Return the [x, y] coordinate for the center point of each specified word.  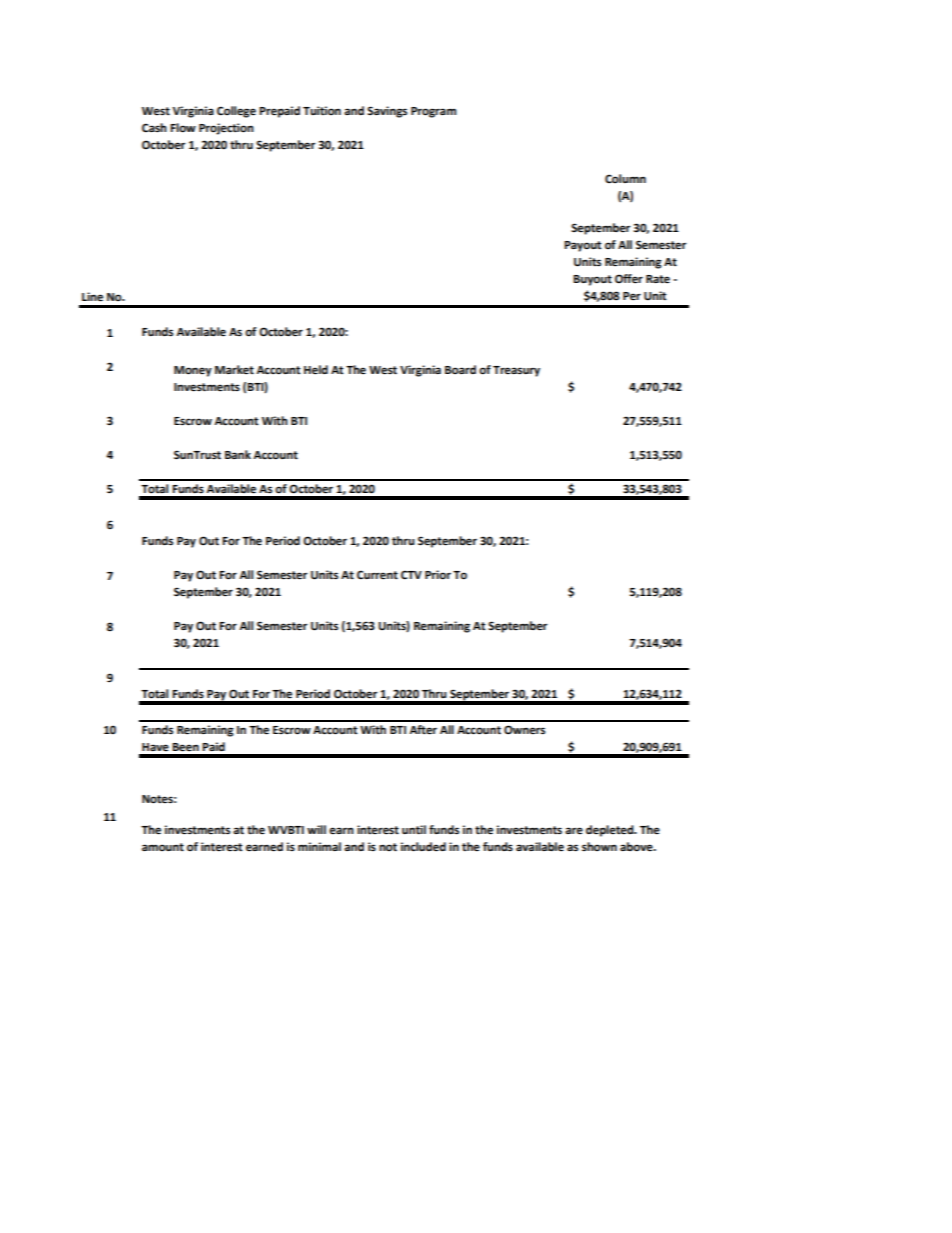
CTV [411, 575]
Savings [387, 112]
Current [377, 575]
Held [316, 370]
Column [625, 179]
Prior [438, 575]
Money [193, 371]
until [414, 830]
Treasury [516, 371]
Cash [154, 128]
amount [163, 847]
